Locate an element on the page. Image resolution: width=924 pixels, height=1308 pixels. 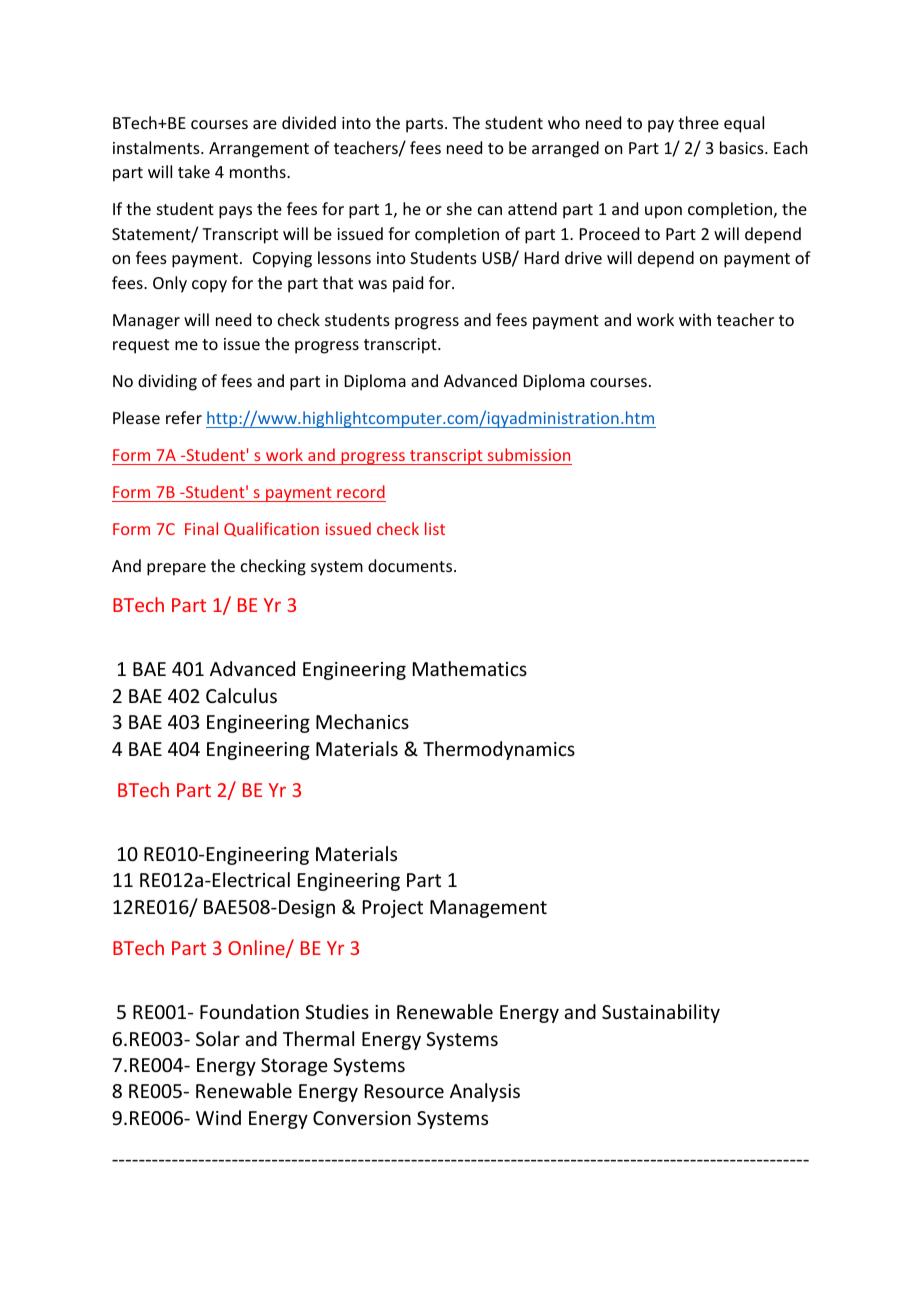
Thermodynamics is located at coordinates (499, 750).
